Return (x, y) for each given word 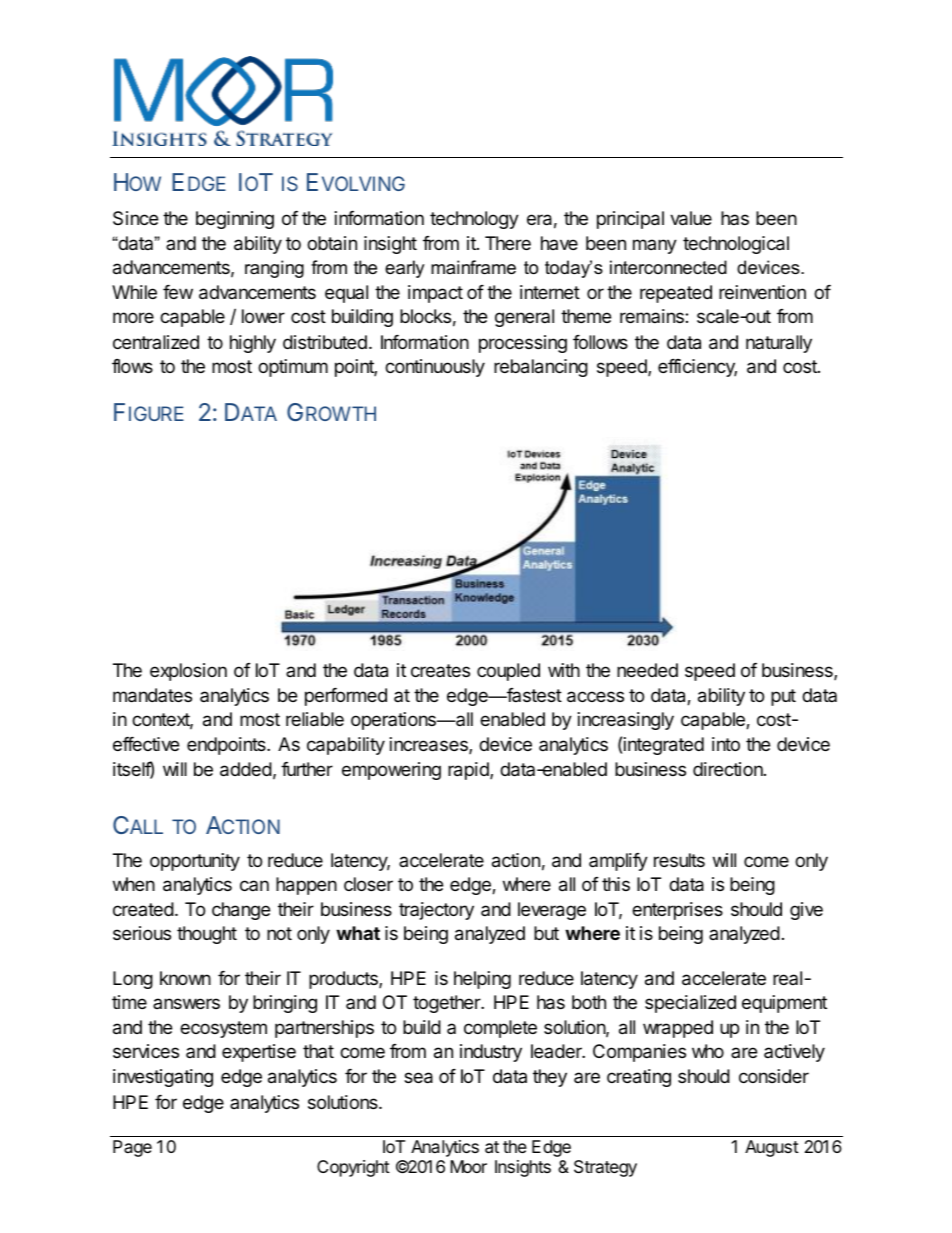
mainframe (473, 267)
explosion (188, 672)
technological (736, 245)
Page (132, 1148)
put (783, 697)
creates (440, 670)
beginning (235, 220)
